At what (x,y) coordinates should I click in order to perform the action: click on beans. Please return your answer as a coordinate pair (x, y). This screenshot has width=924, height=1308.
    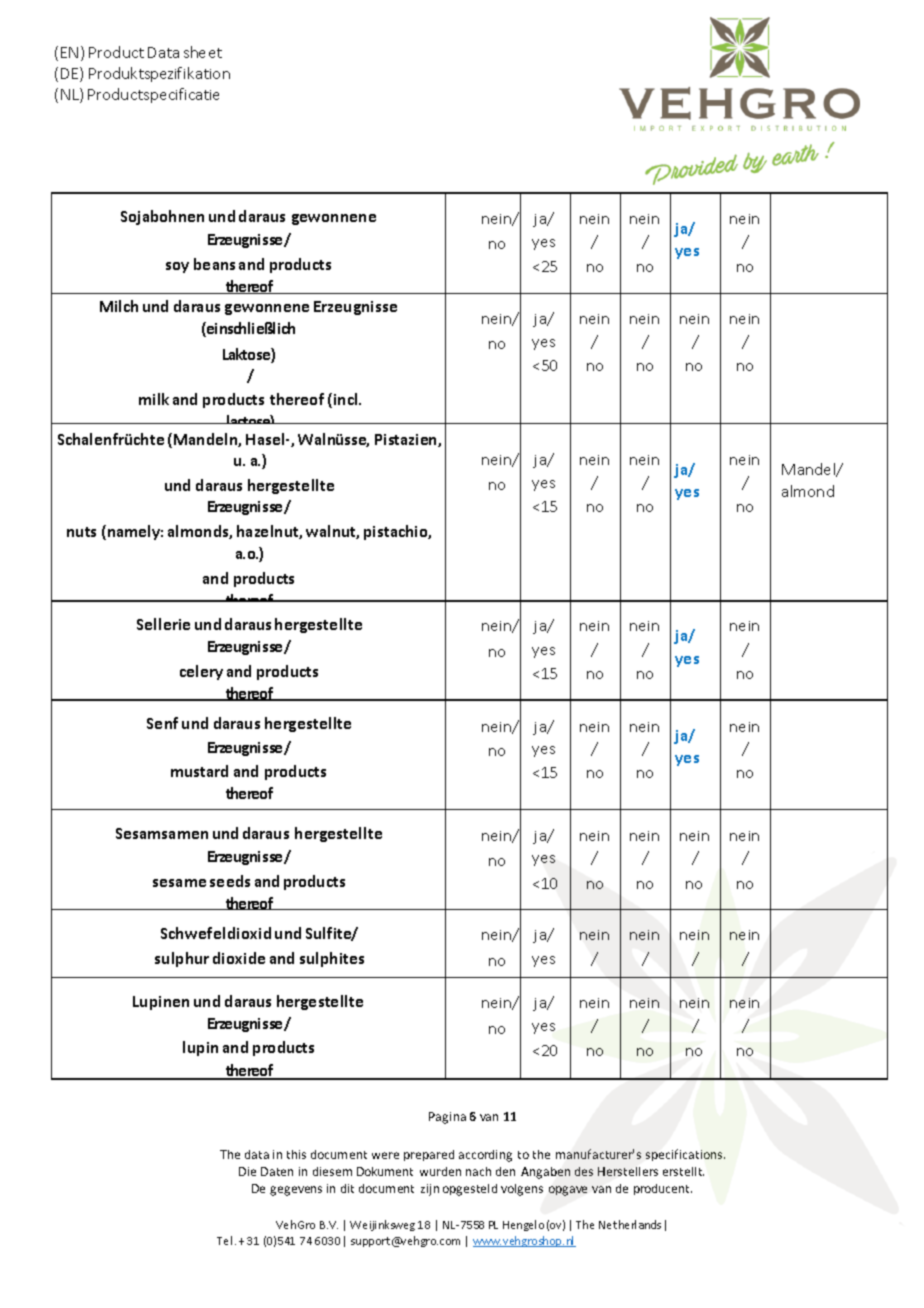
    Looking at the image, I should click on (214, 264).
